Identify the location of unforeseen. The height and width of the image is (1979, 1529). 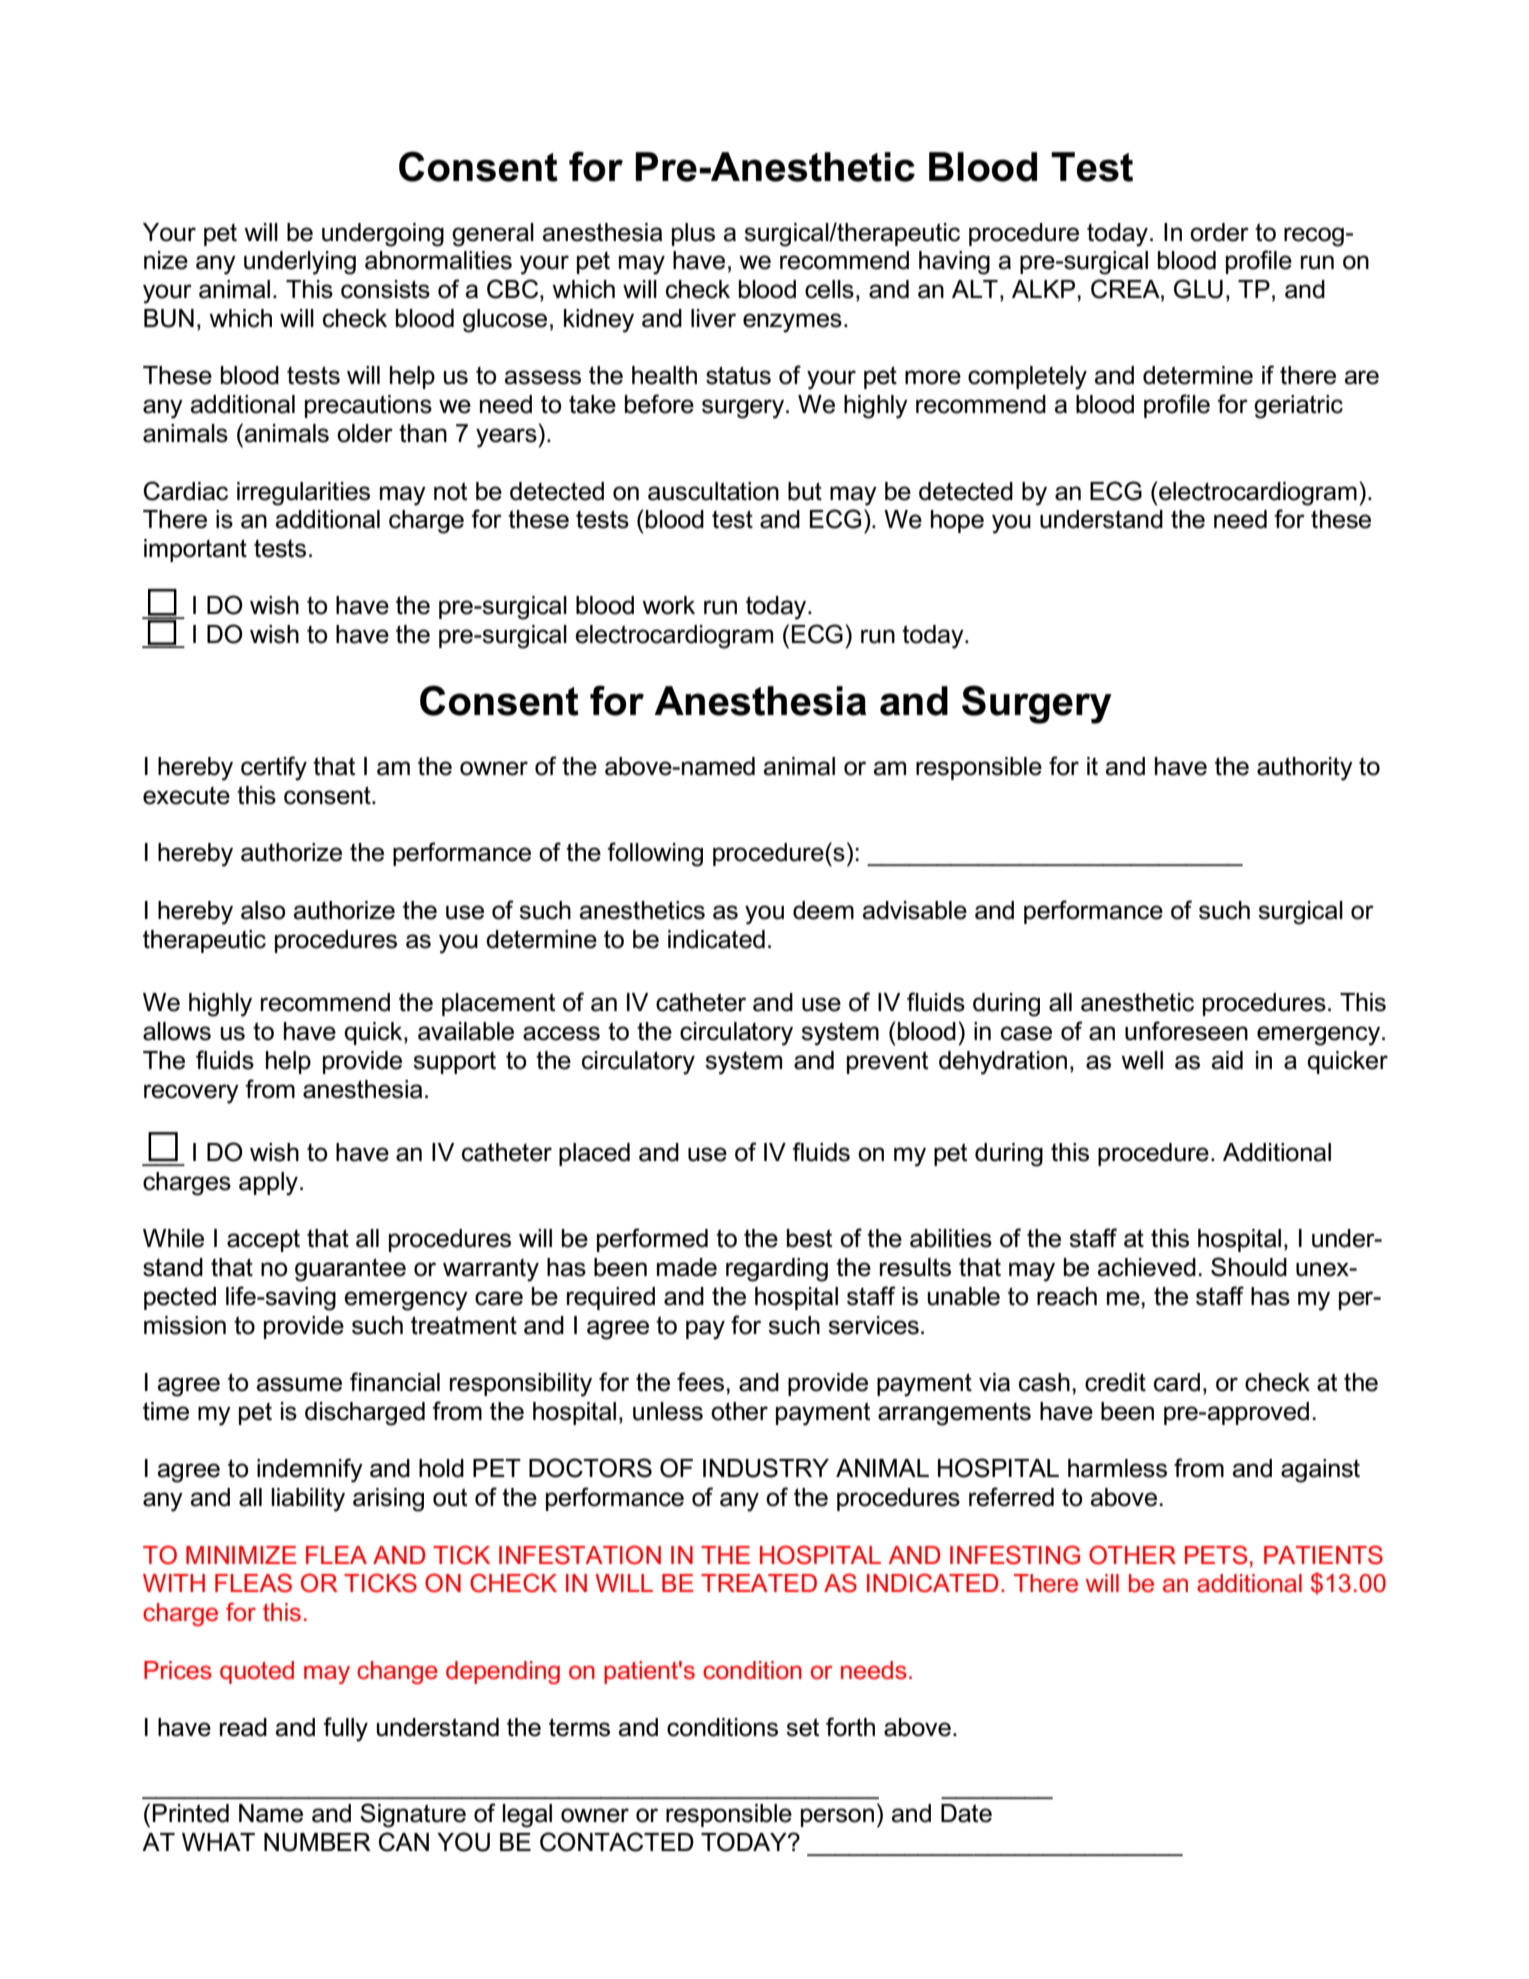
(1186, 1031).
